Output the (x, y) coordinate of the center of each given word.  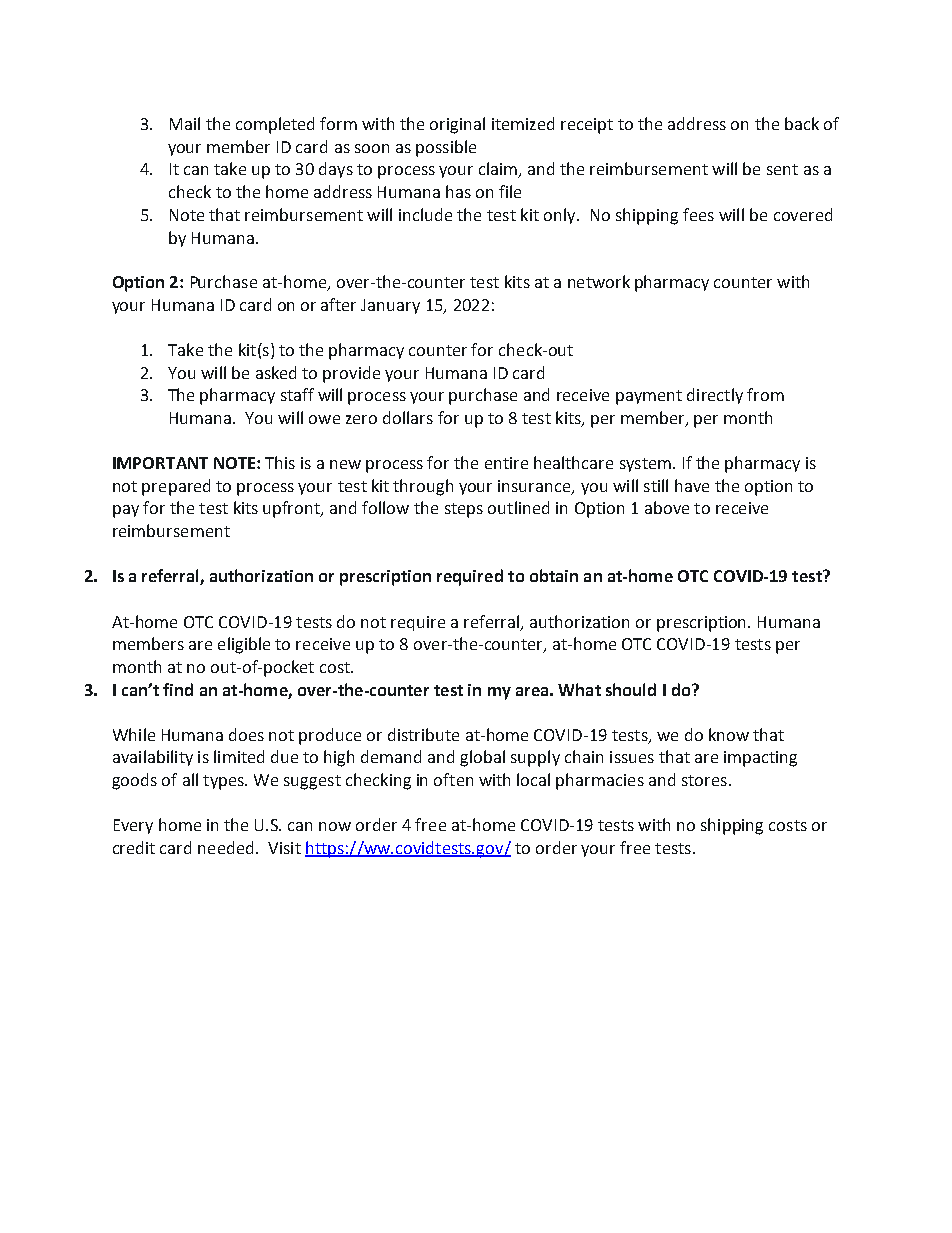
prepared (176, 487)
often (453, 779)
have (692, 485)
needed (225, 847)
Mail (185, 123)
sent (782, 169)
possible (446, 148)
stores (704, 780)
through (423, 487)
